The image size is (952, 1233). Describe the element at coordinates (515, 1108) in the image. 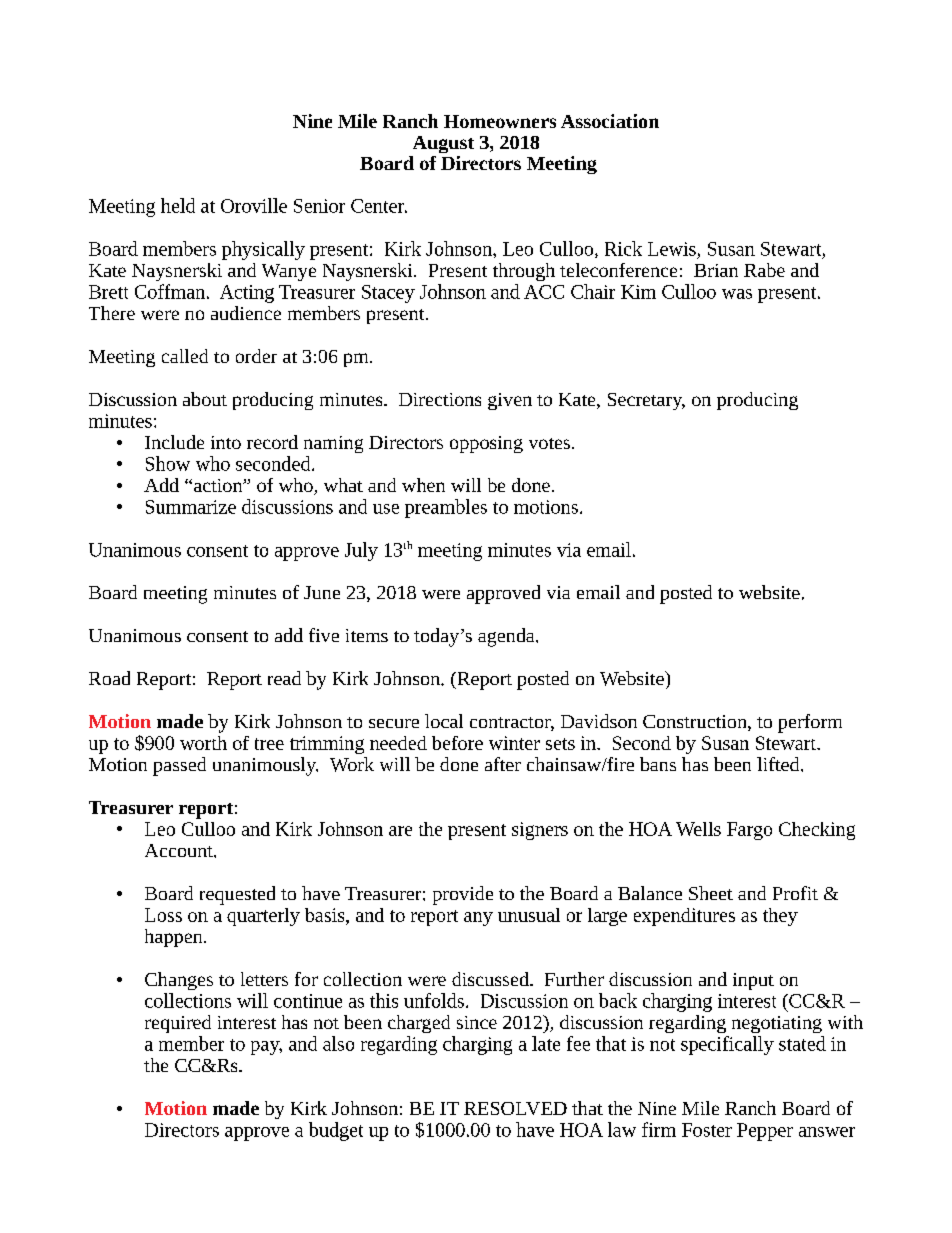

I see `RESOLVED` at that location.
